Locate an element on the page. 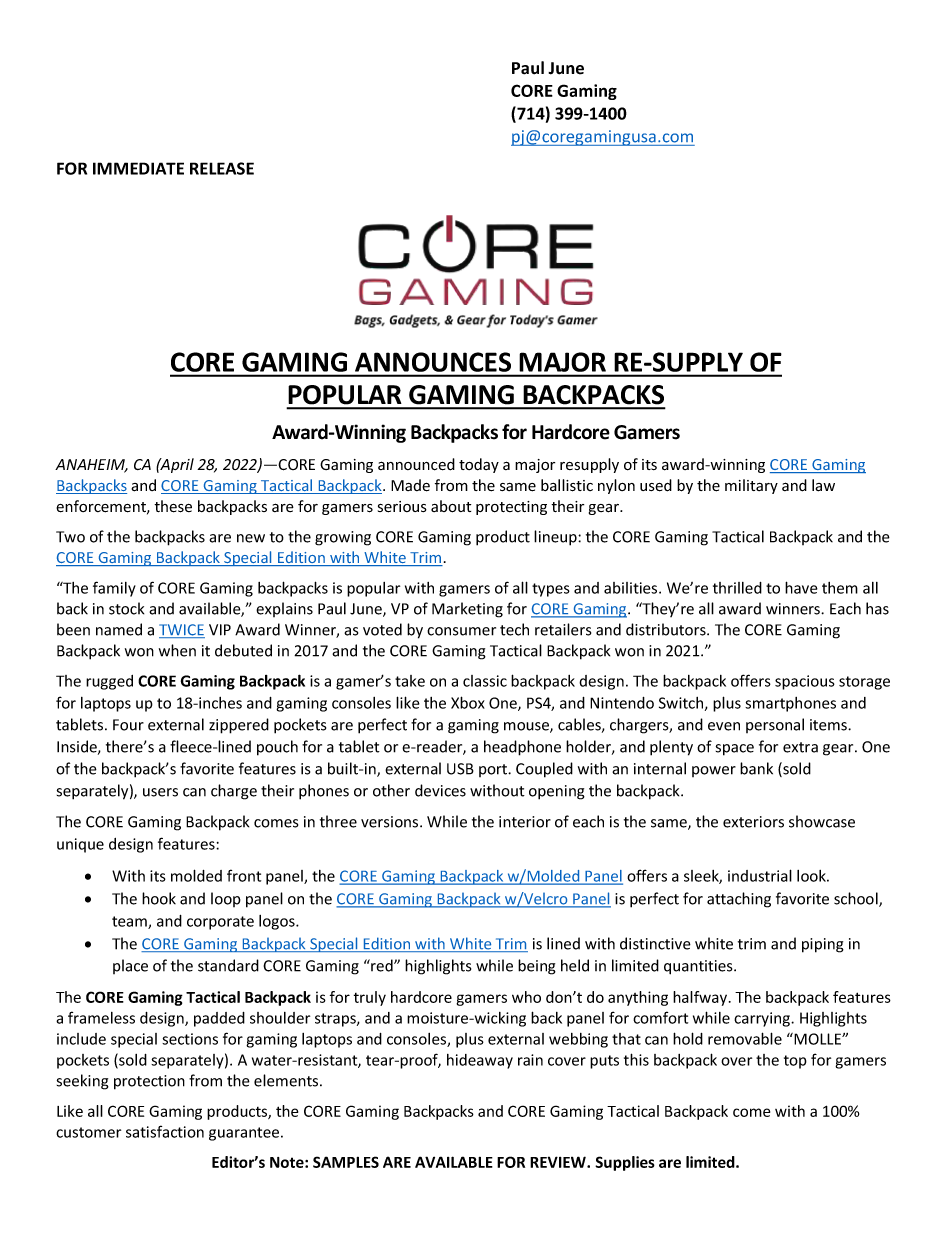 Image resolution: width=952 pixels, height=1233 pixels. military is located at coordinates (751, 486).
